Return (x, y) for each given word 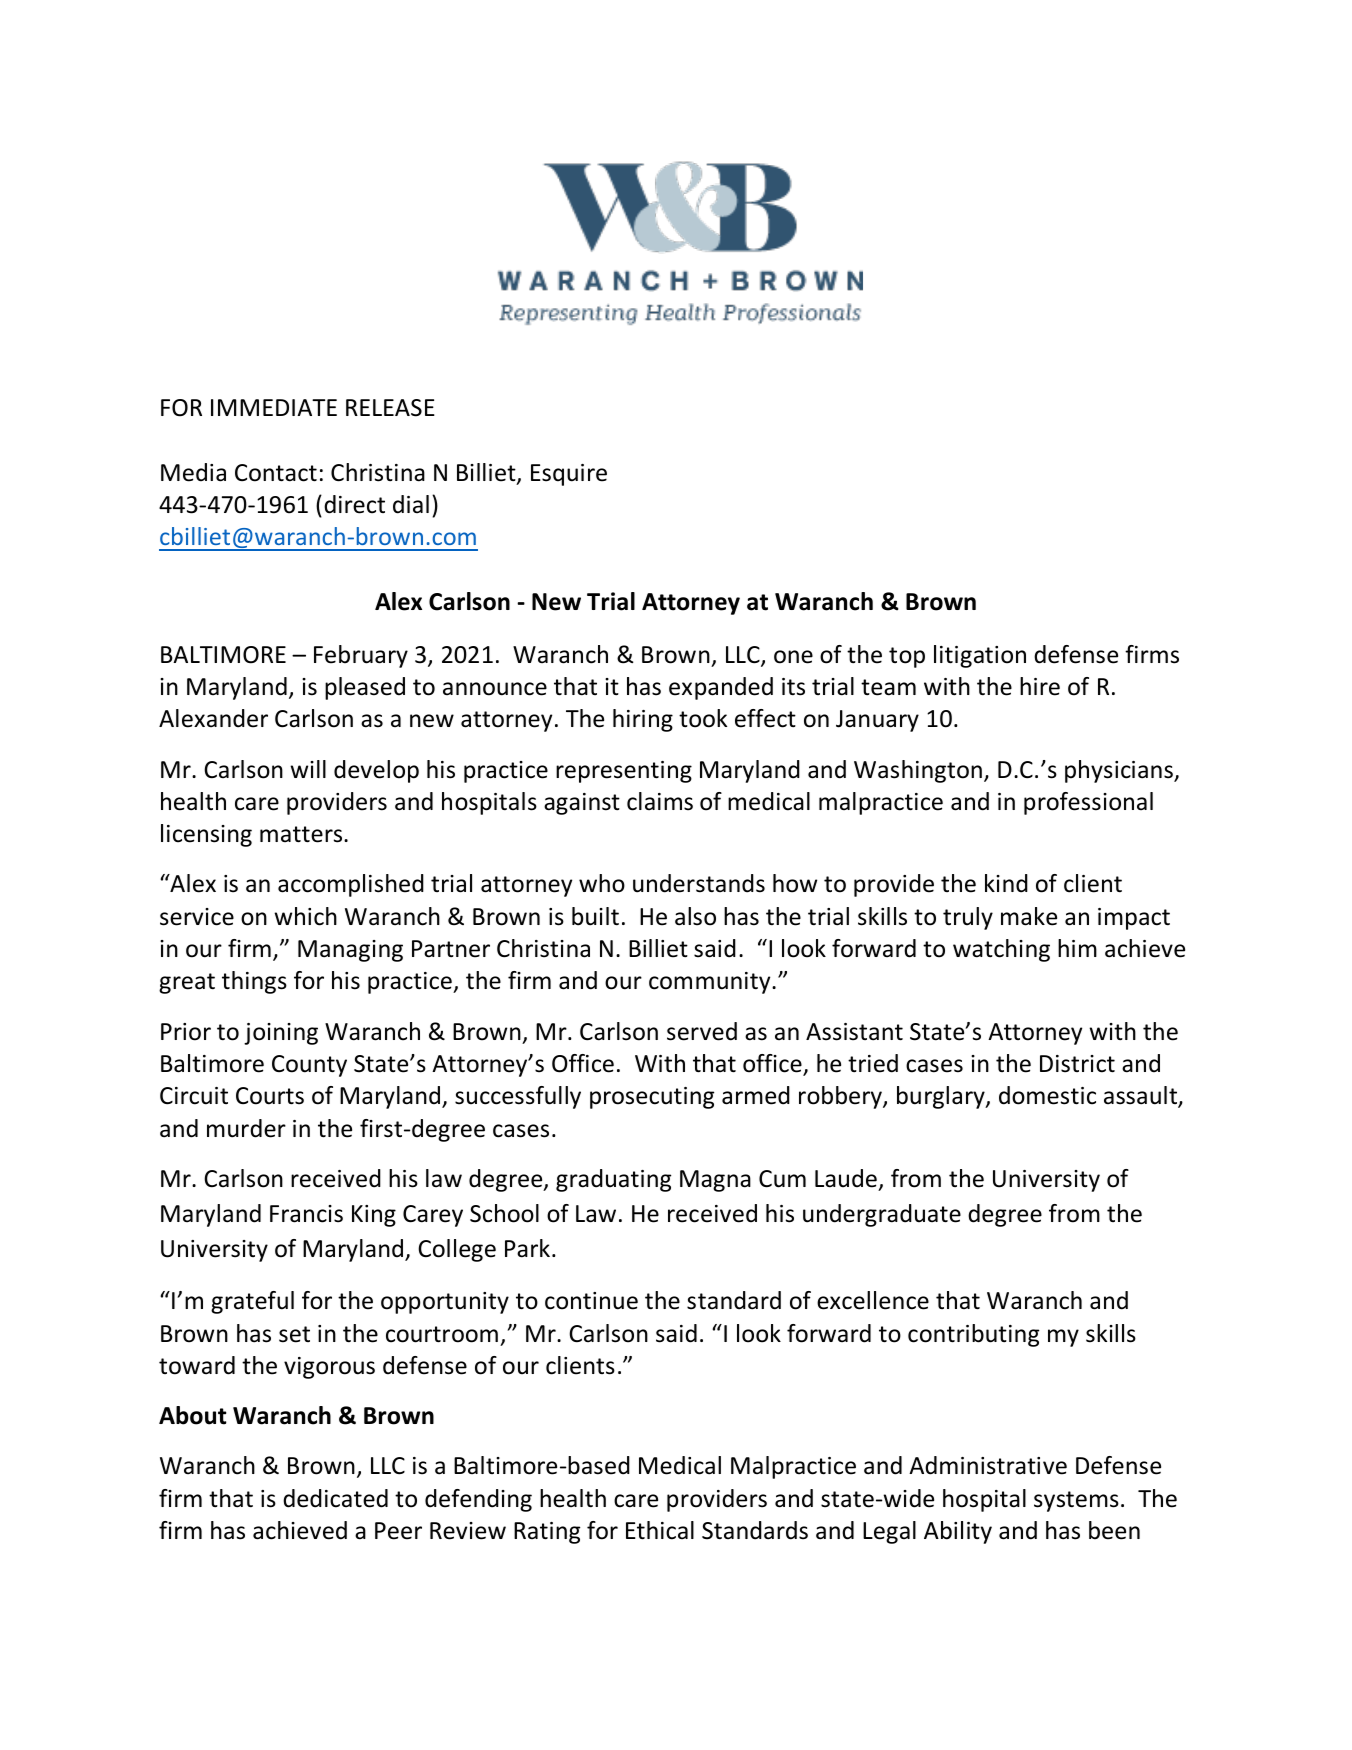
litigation (980, 656)
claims (660, 801)
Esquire (569, 475)
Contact (276, 473)
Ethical (660, 1530)
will (308, 769)
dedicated (335, 1498)
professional (1088, 803)
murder (246, 1128)
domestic (1047, 1095)
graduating (613, 1180)
